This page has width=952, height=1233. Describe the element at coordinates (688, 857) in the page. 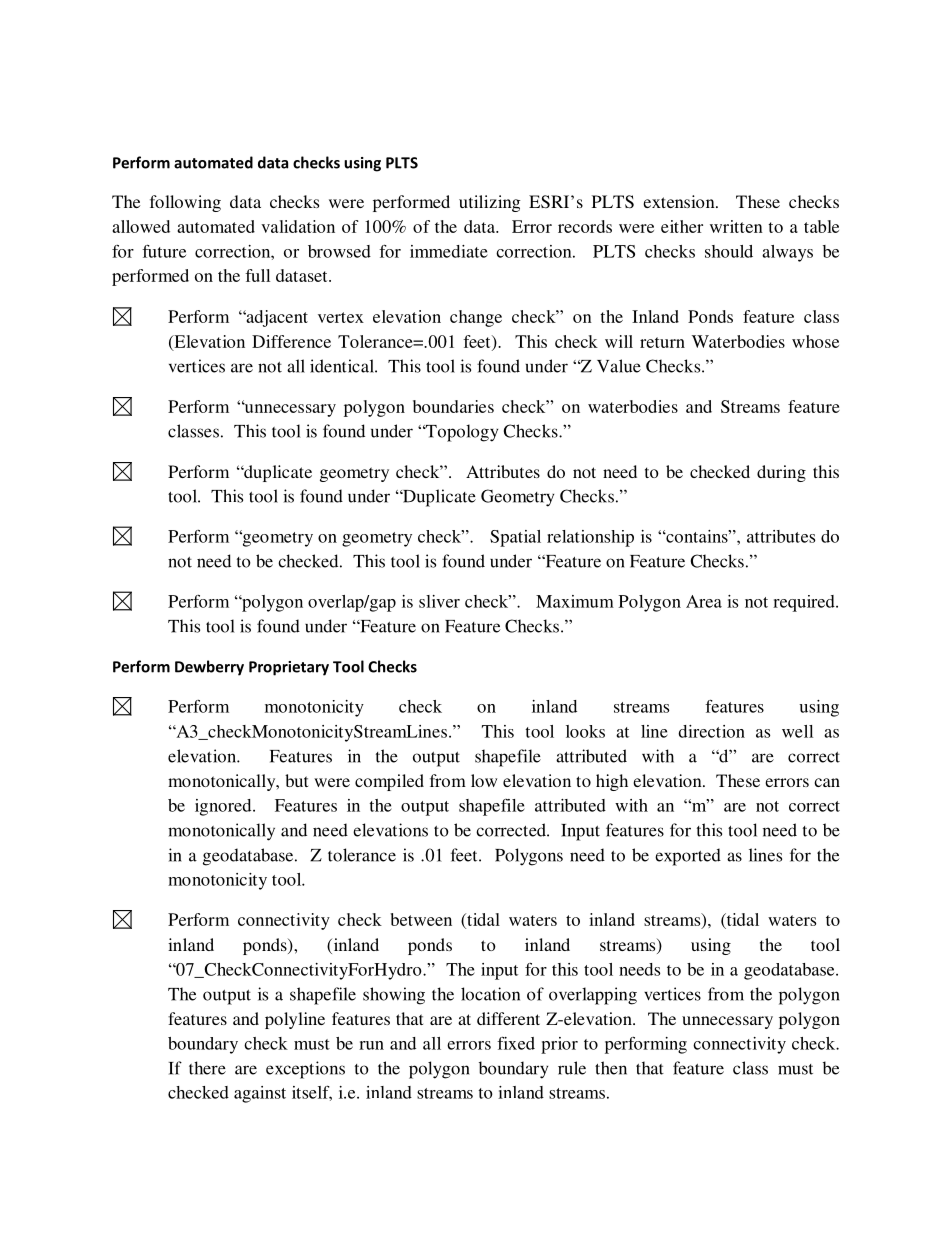

I see `exported` at that location.
